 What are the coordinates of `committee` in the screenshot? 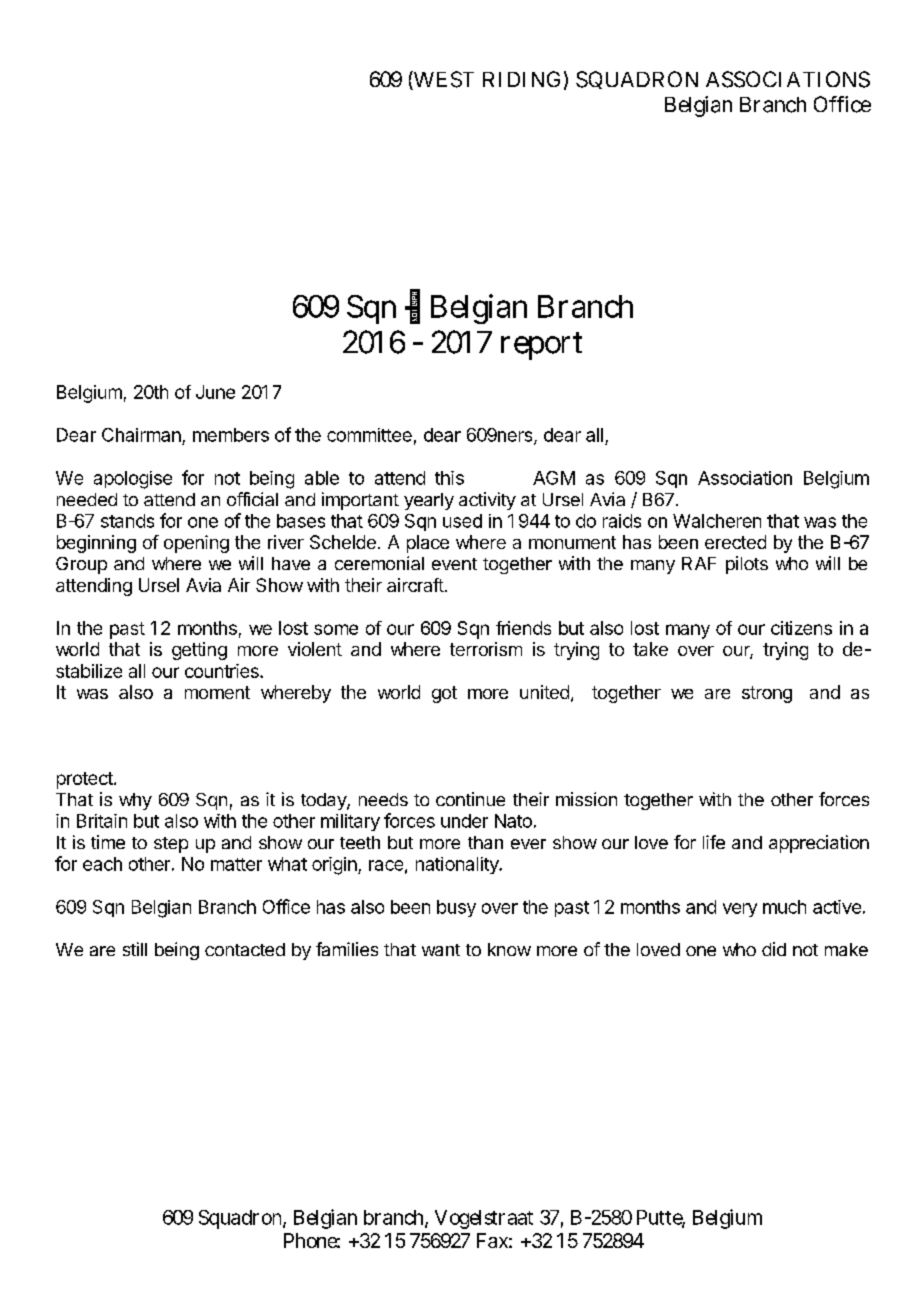 It's located at (369, 435).
